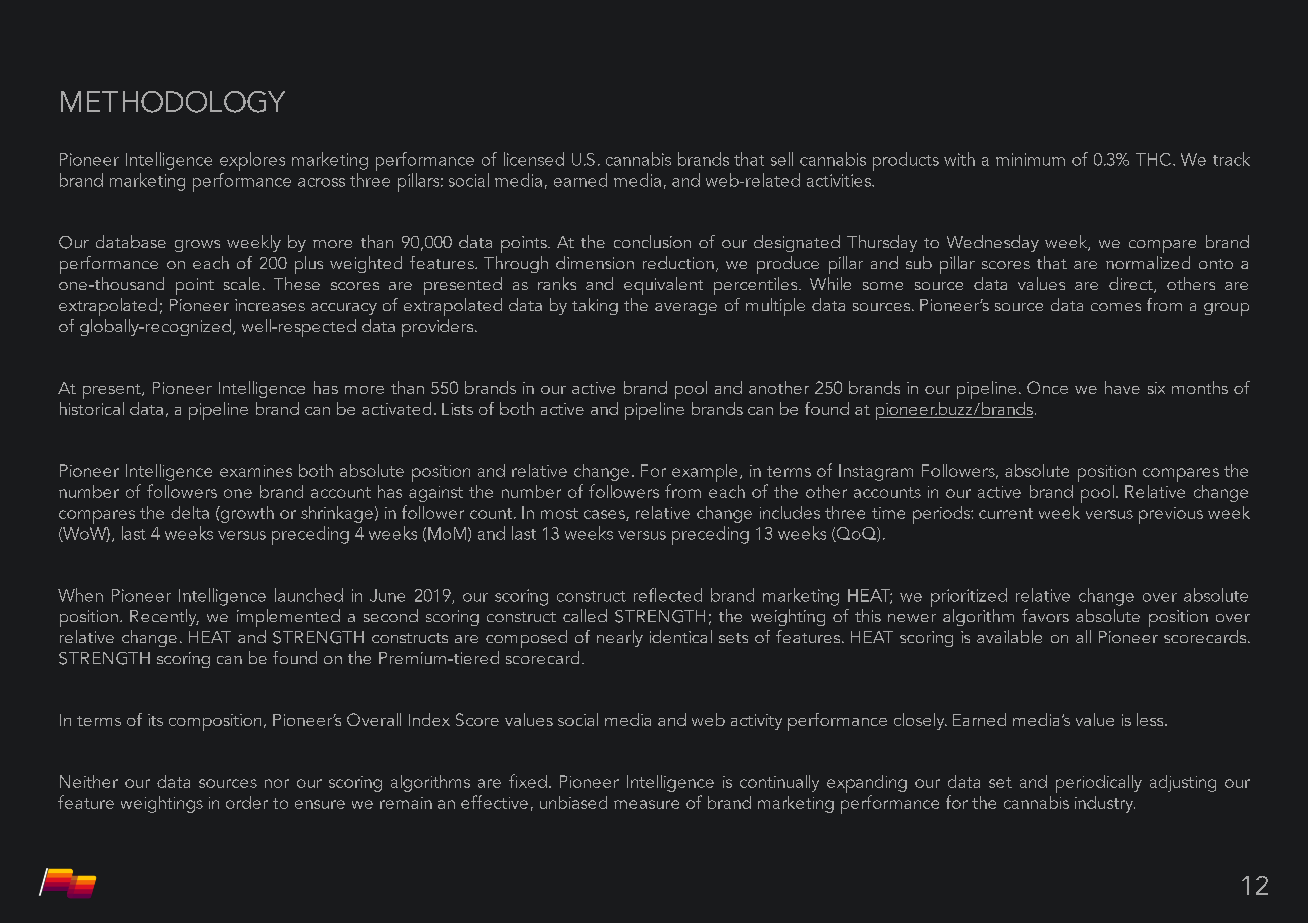 The height and width of the image is (924, 1308). What do you see at coordinates (1132, 285) in the image?
I see `direct` at bounding box center [1132, 285].
